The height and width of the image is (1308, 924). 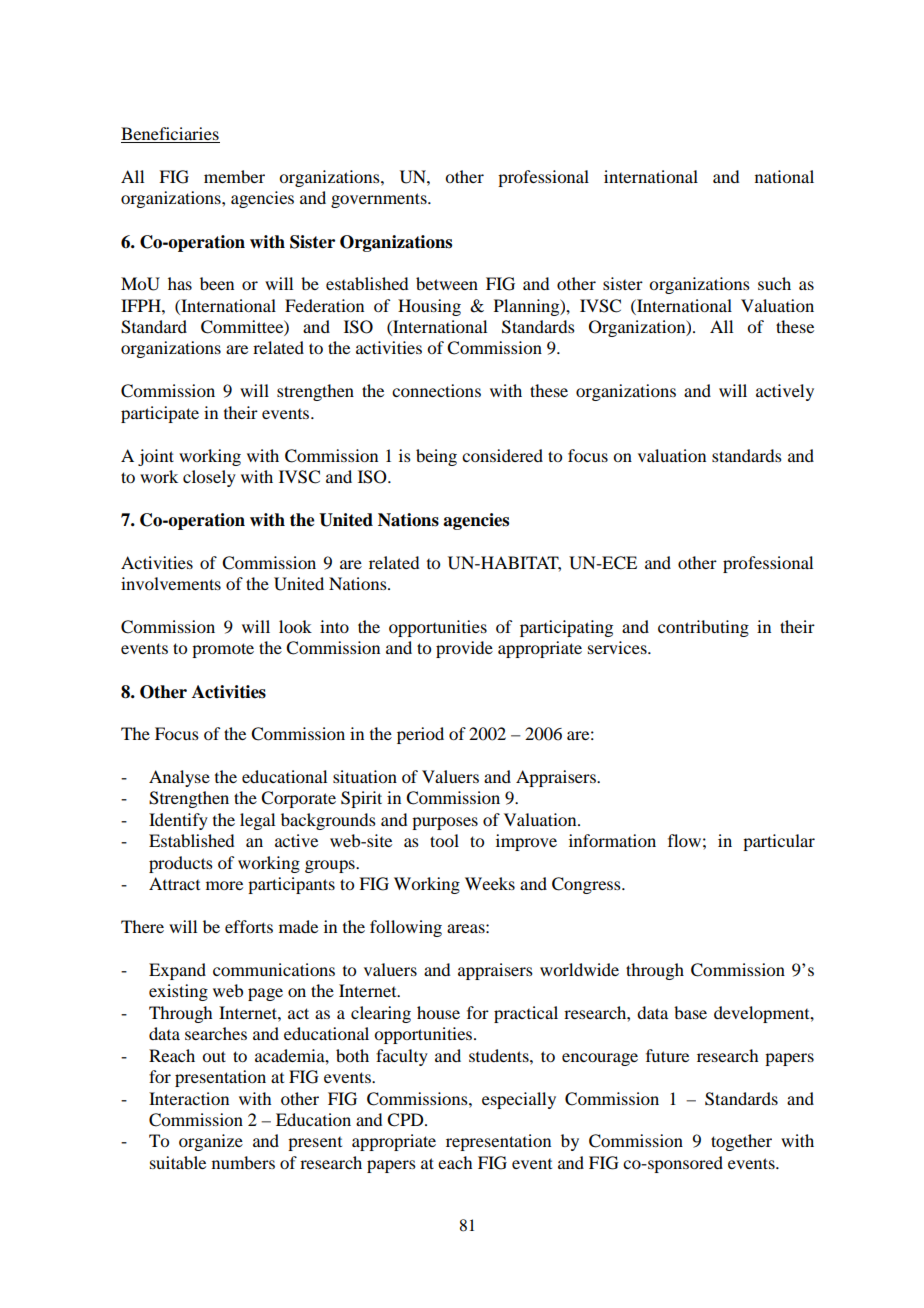 I want to click on promote, so click(x=223, y=650).
